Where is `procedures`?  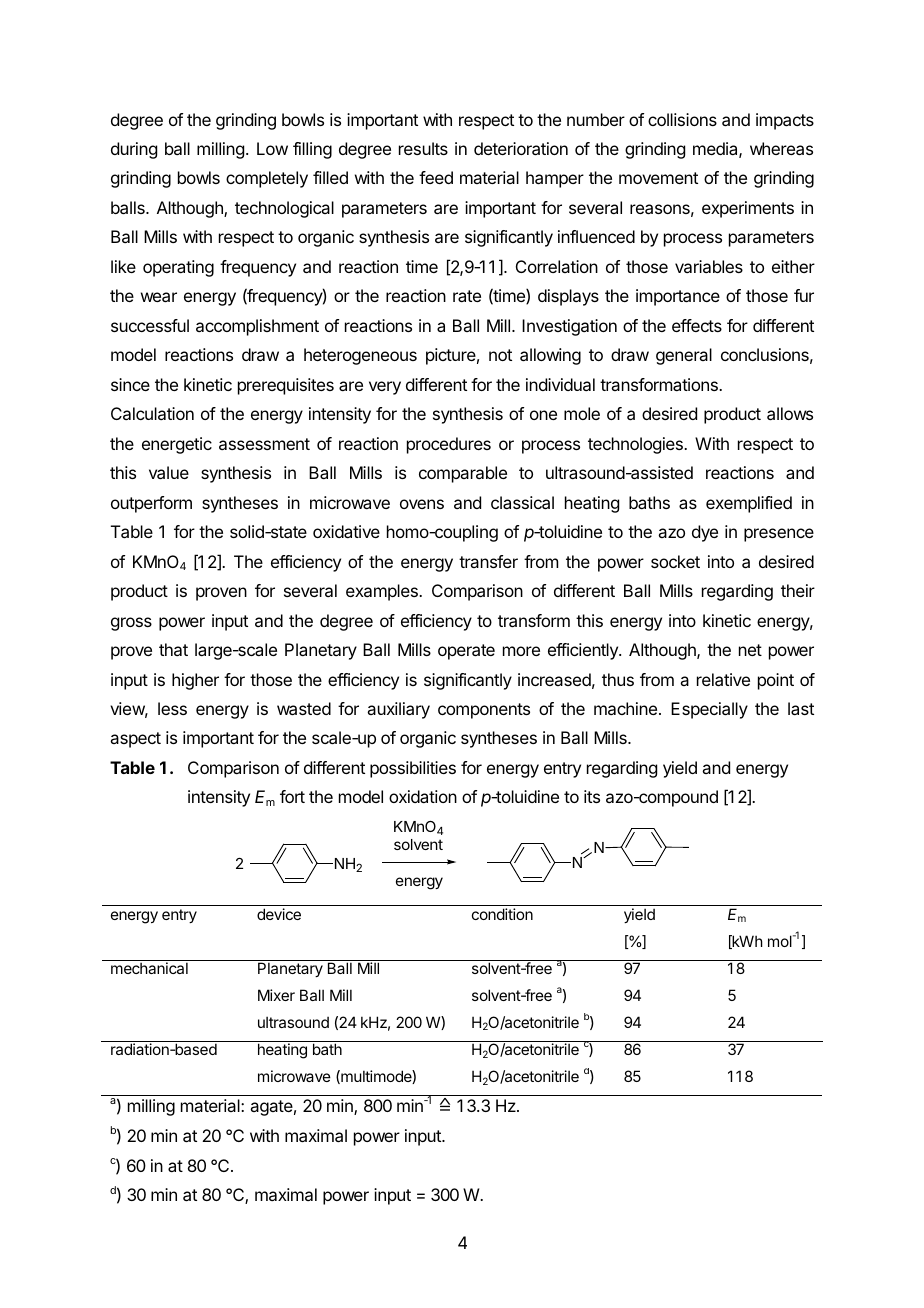
procedures is located at coordinates (449, 445).
